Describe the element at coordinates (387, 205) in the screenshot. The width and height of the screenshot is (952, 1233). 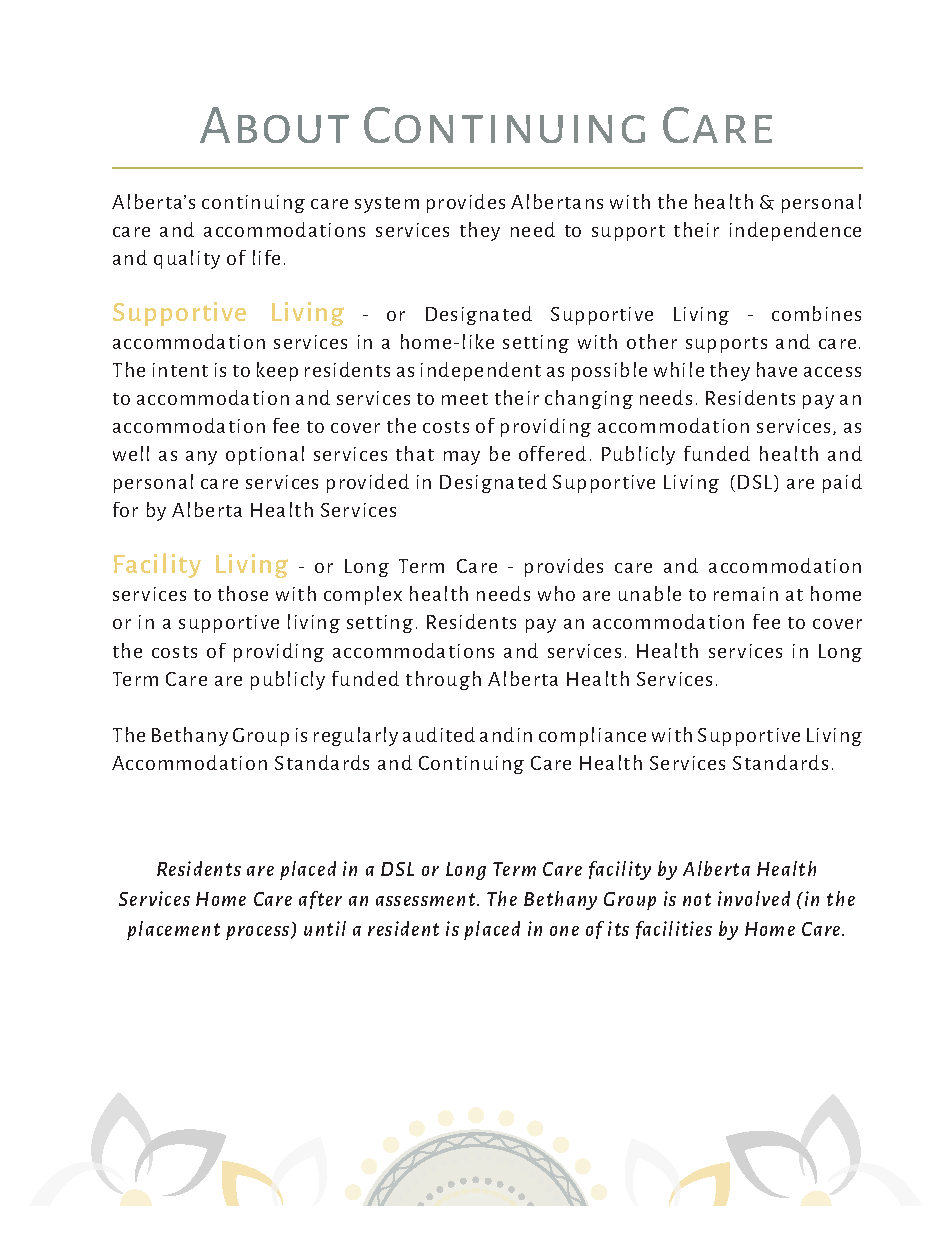
I see `system` at that location.
